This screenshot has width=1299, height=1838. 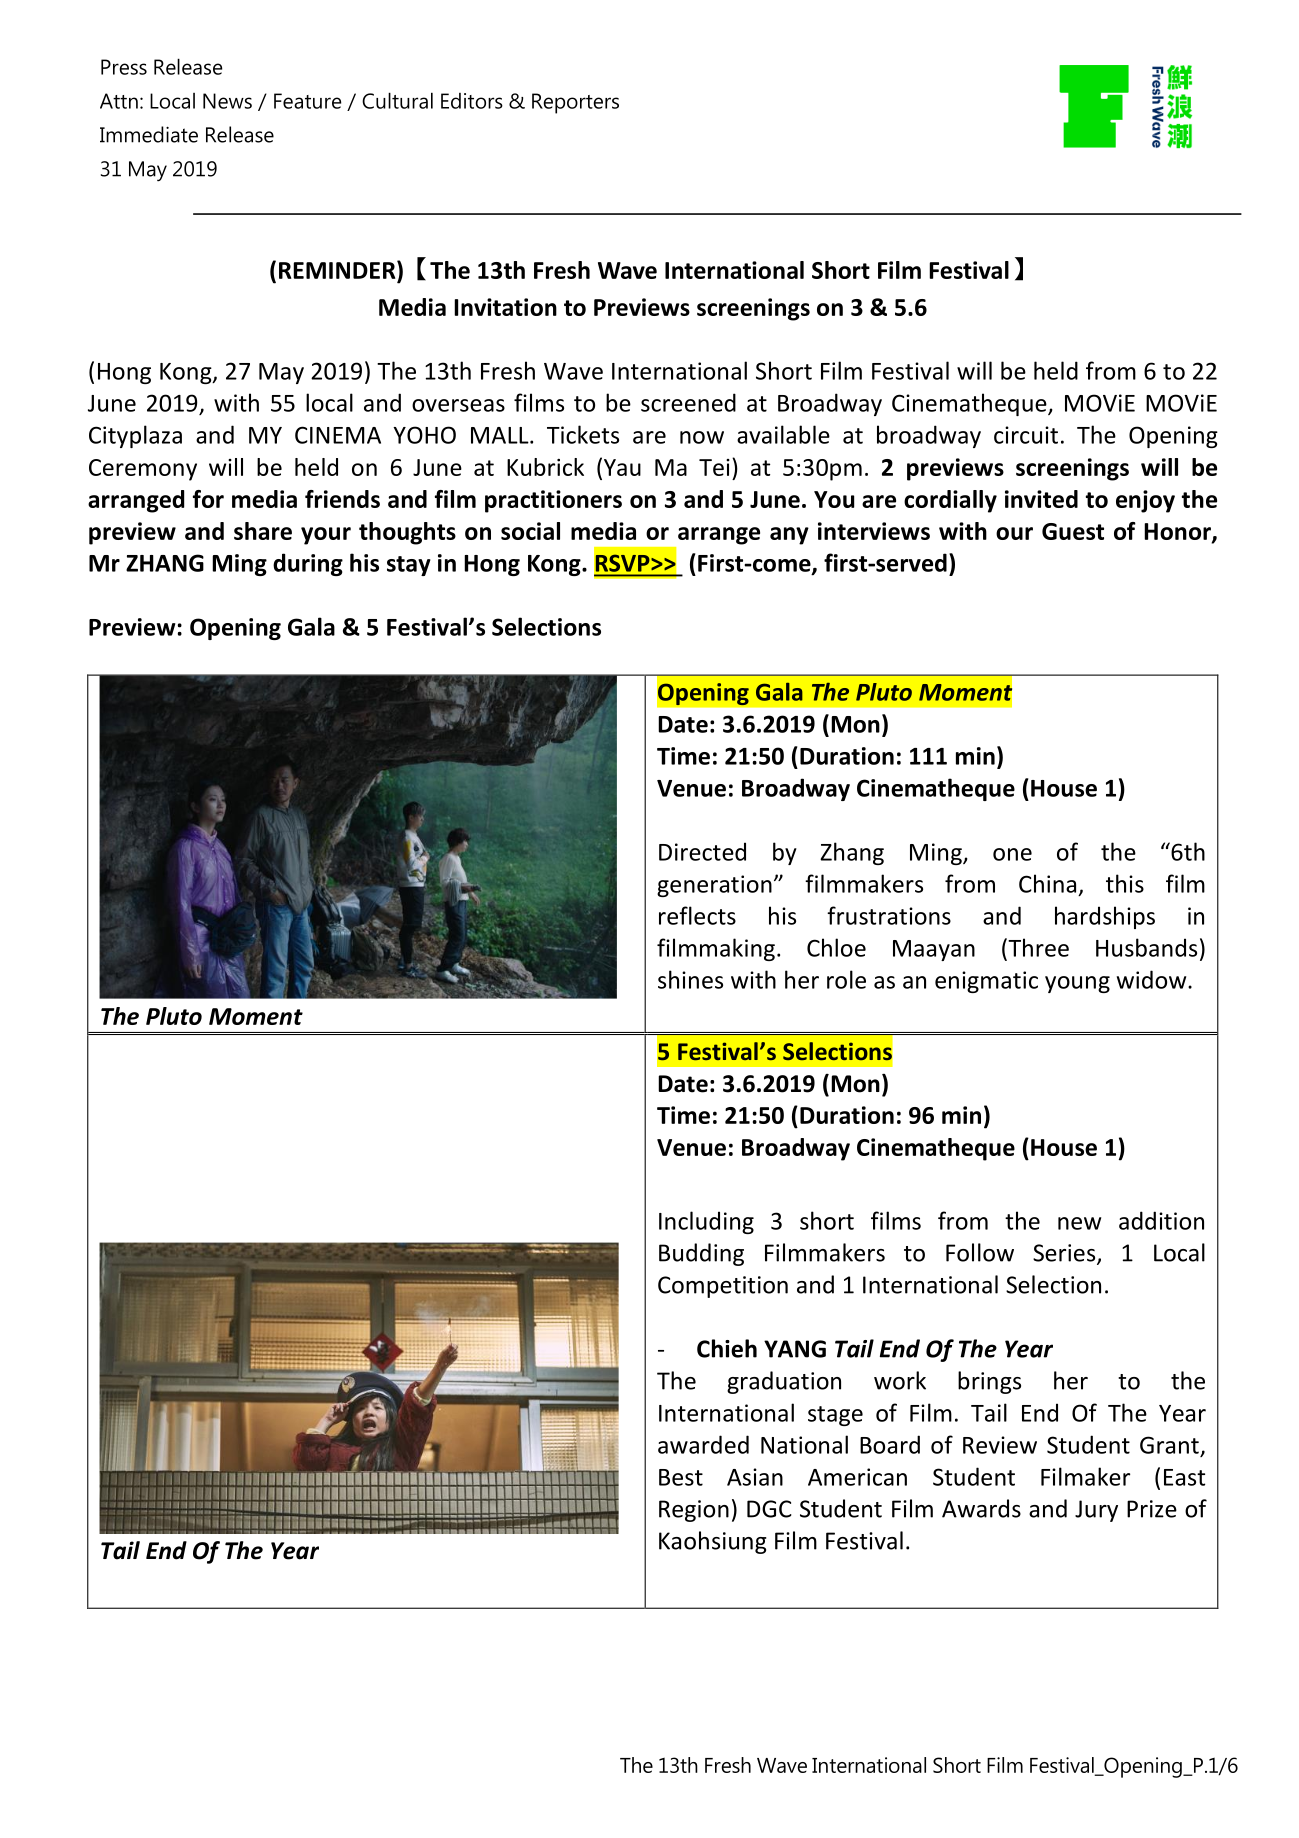 I want to click on Best, so click(x=681, y=1477).
